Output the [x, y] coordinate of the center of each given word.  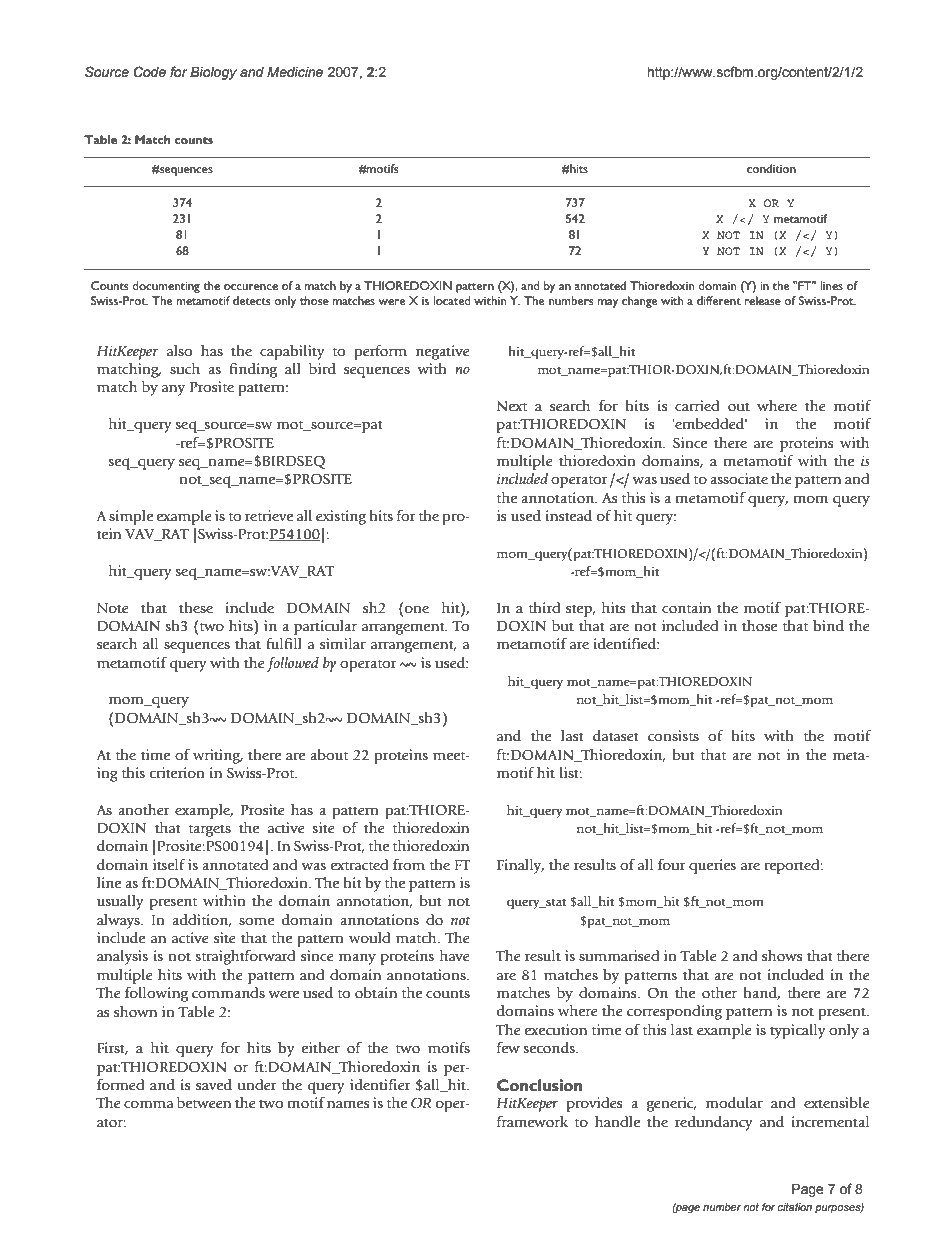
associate [739, 479]
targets [209, 830]
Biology [213, 73]
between [204, 1103]
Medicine [295, 72]
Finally [520, 866]
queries [712, 866]
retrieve [269, 516]
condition [771, 168]
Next [512, 406]
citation [795, 1207]
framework [532, 1122]
